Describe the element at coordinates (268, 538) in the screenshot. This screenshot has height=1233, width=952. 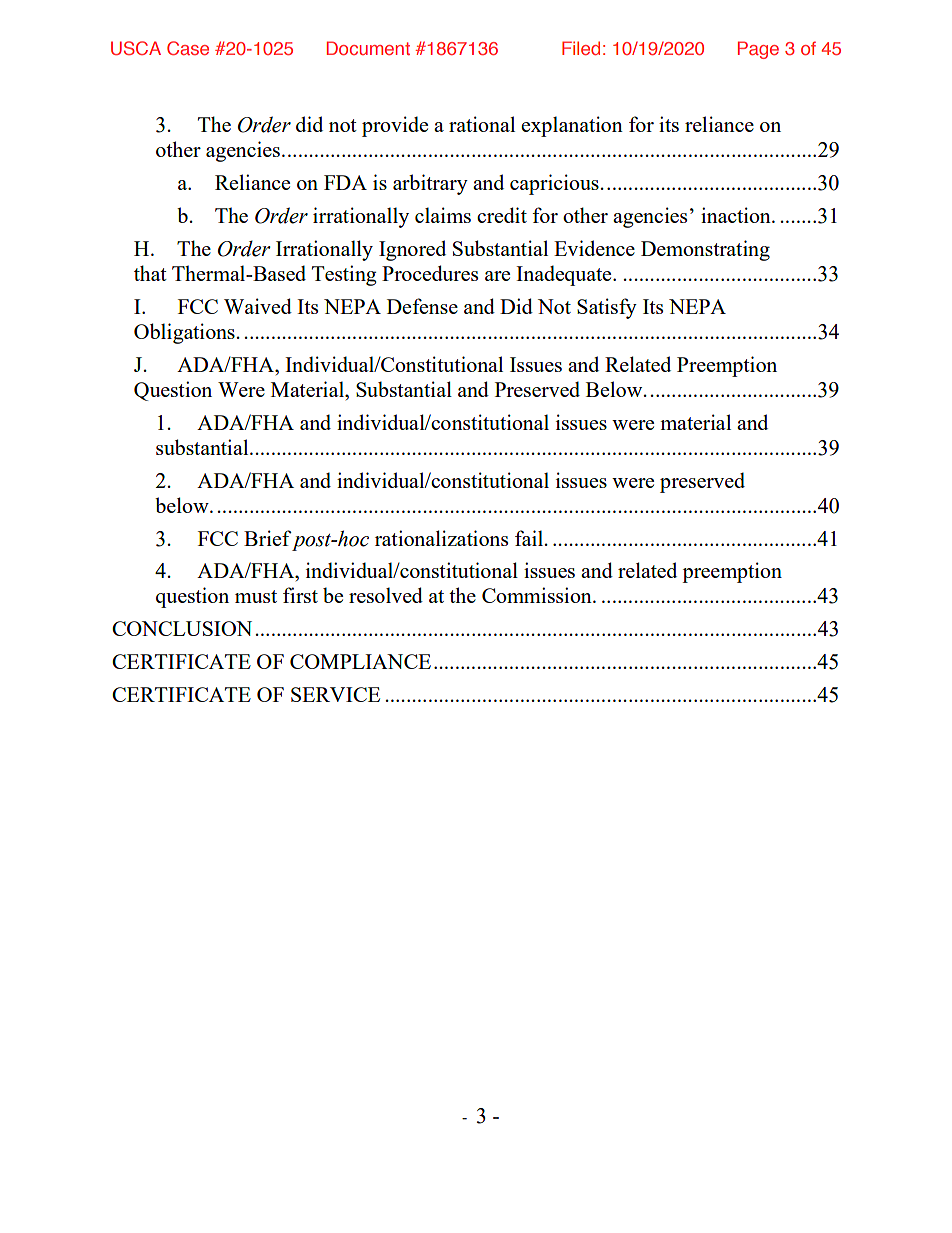
I see `Brief` at that location.
